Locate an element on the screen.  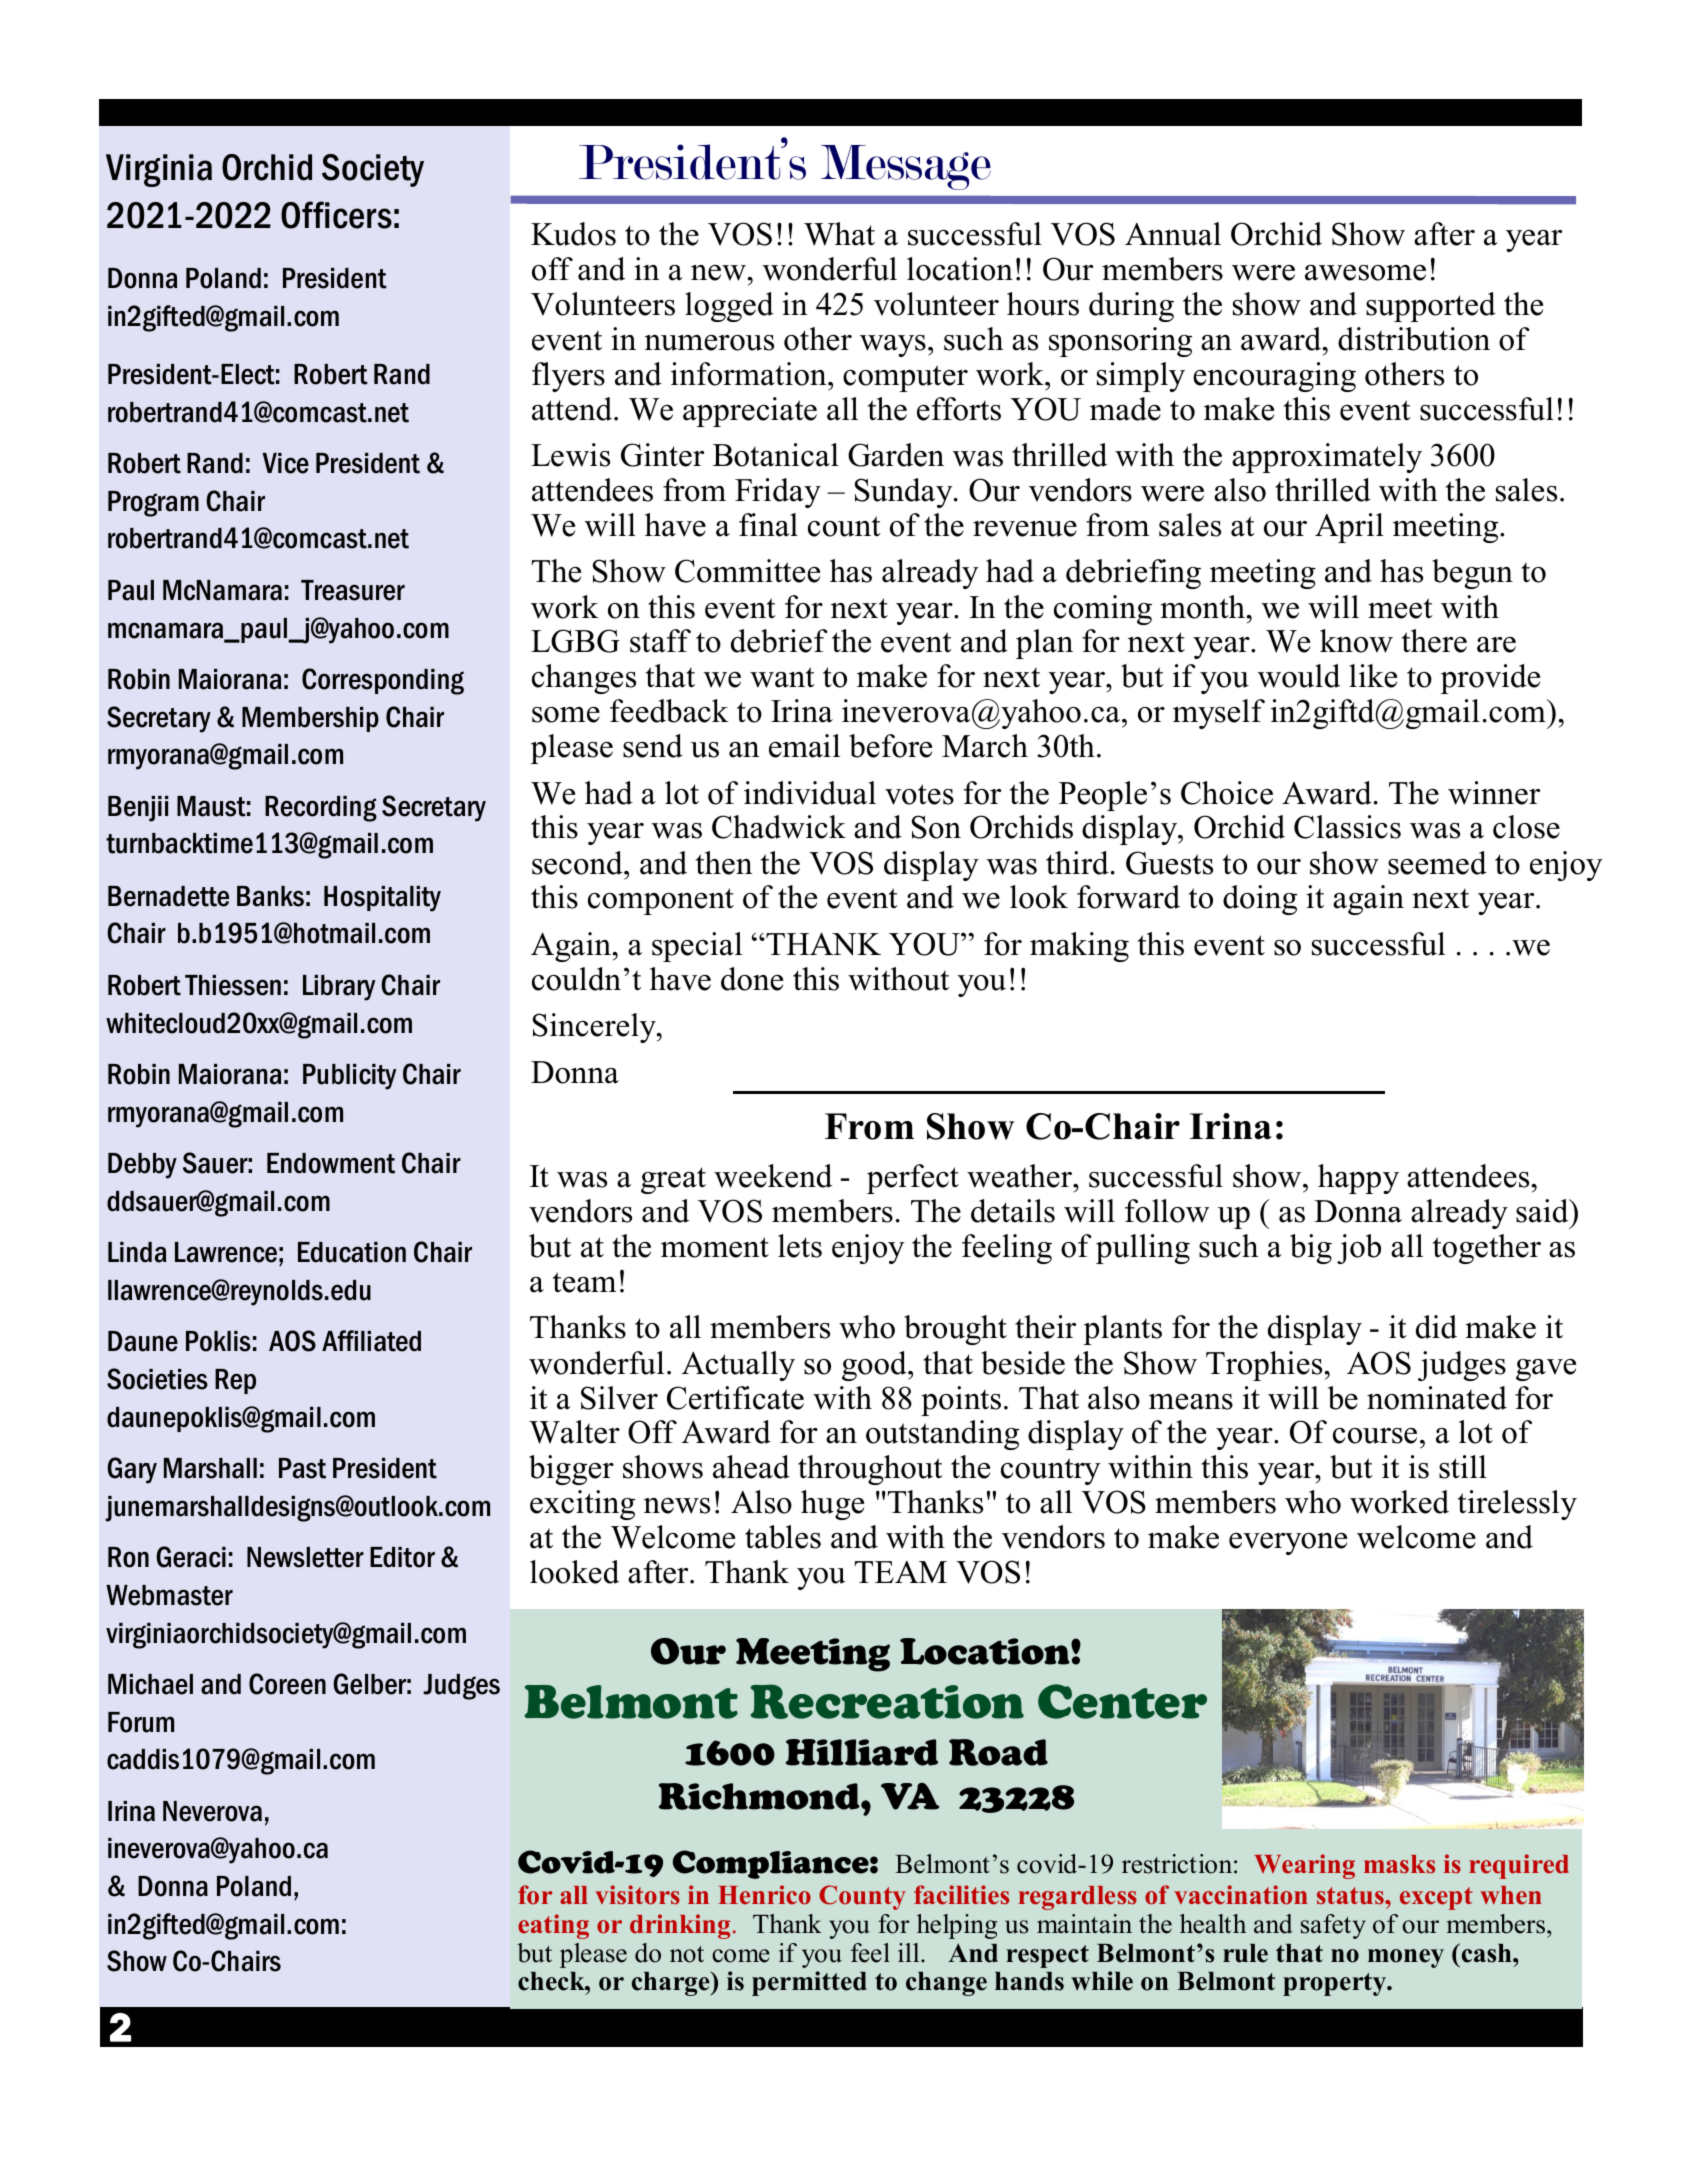
happy is located at coordinates (1358, 1179).
